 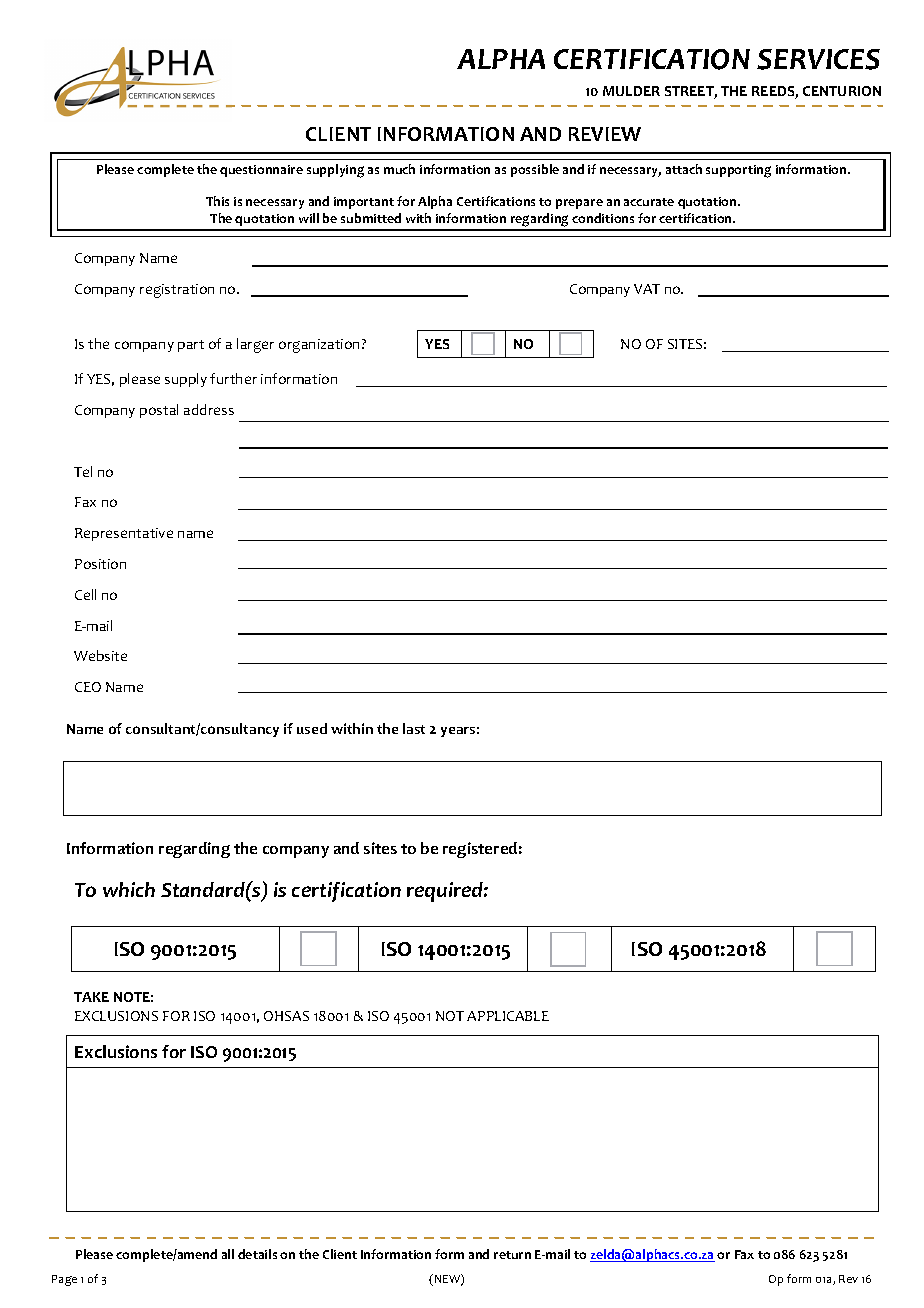 I want to click on return, so click(x=512, y=1255).
